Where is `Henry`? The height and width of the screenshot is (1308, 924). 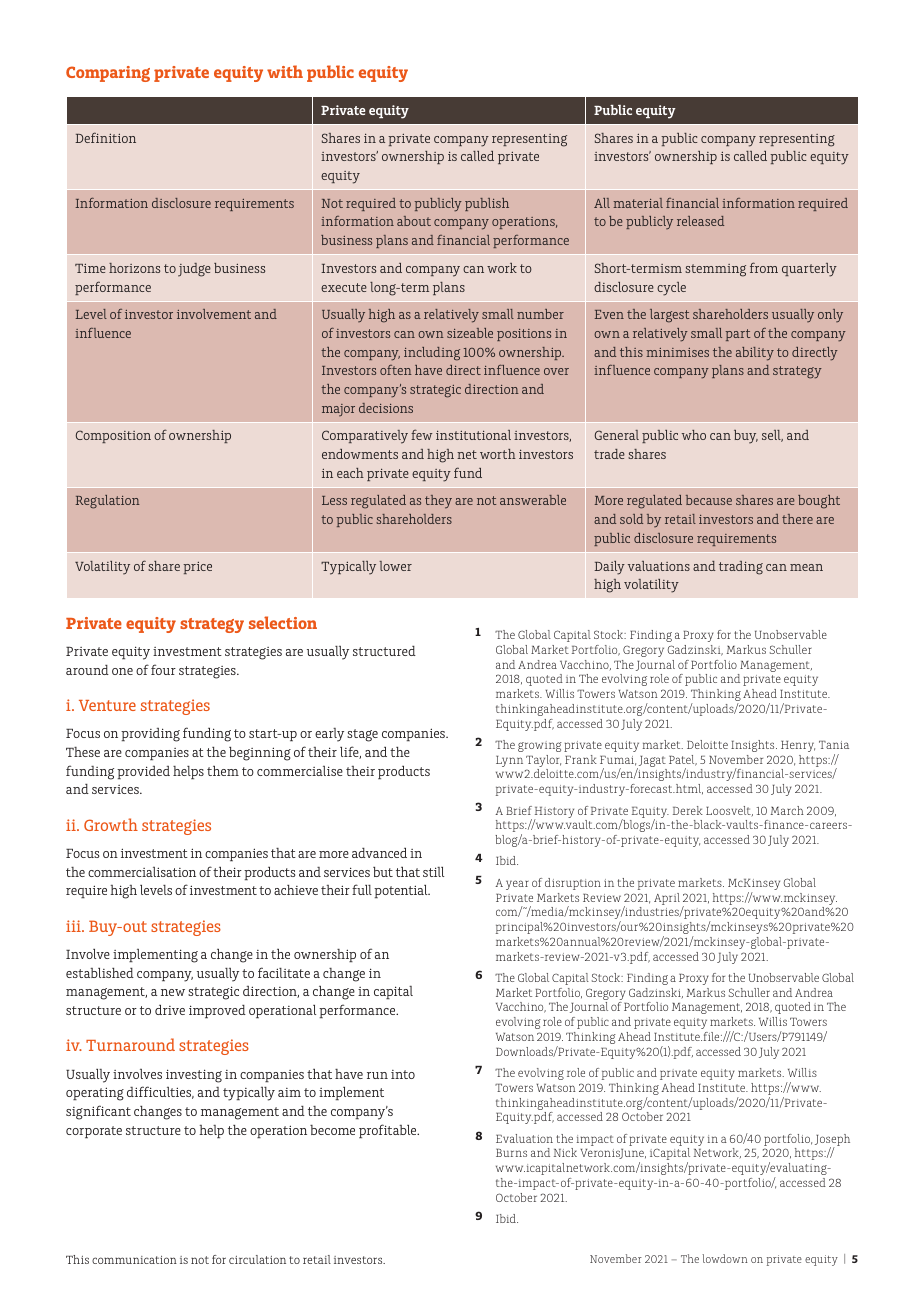
Henry is located at coordinates (798, 746).
